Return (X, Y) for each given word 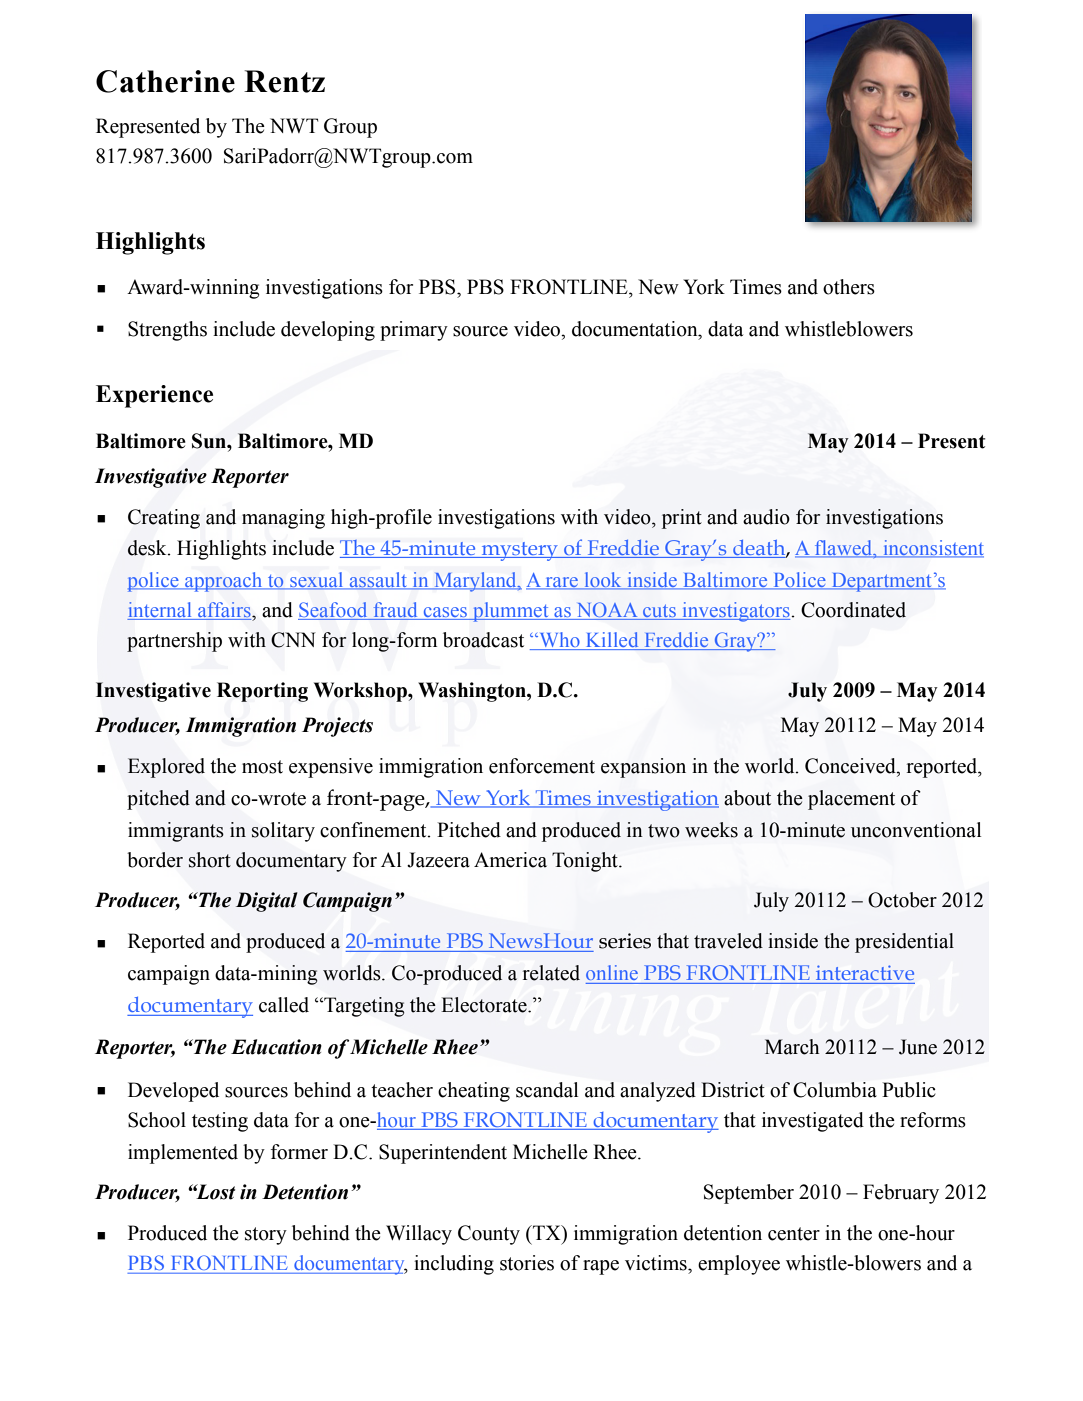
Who (559, 641)
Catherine (165, 81)
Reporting (262, 692)
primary (414, 331)
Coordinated (853, 610)
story (266, 1236)
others (849, 287)
